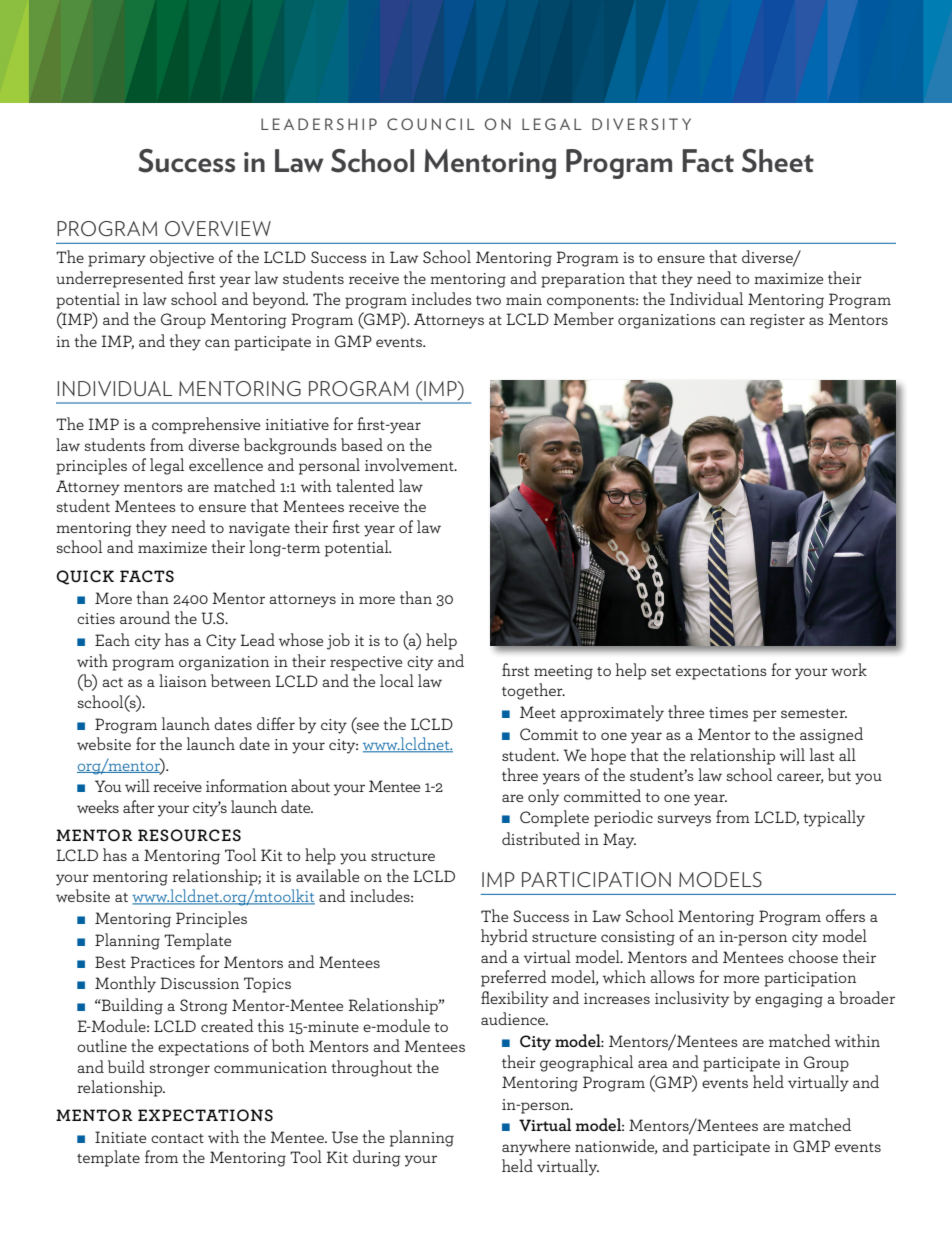 This screenshot has height=1233, width=952. I want to click on work, so click(849, 669).
